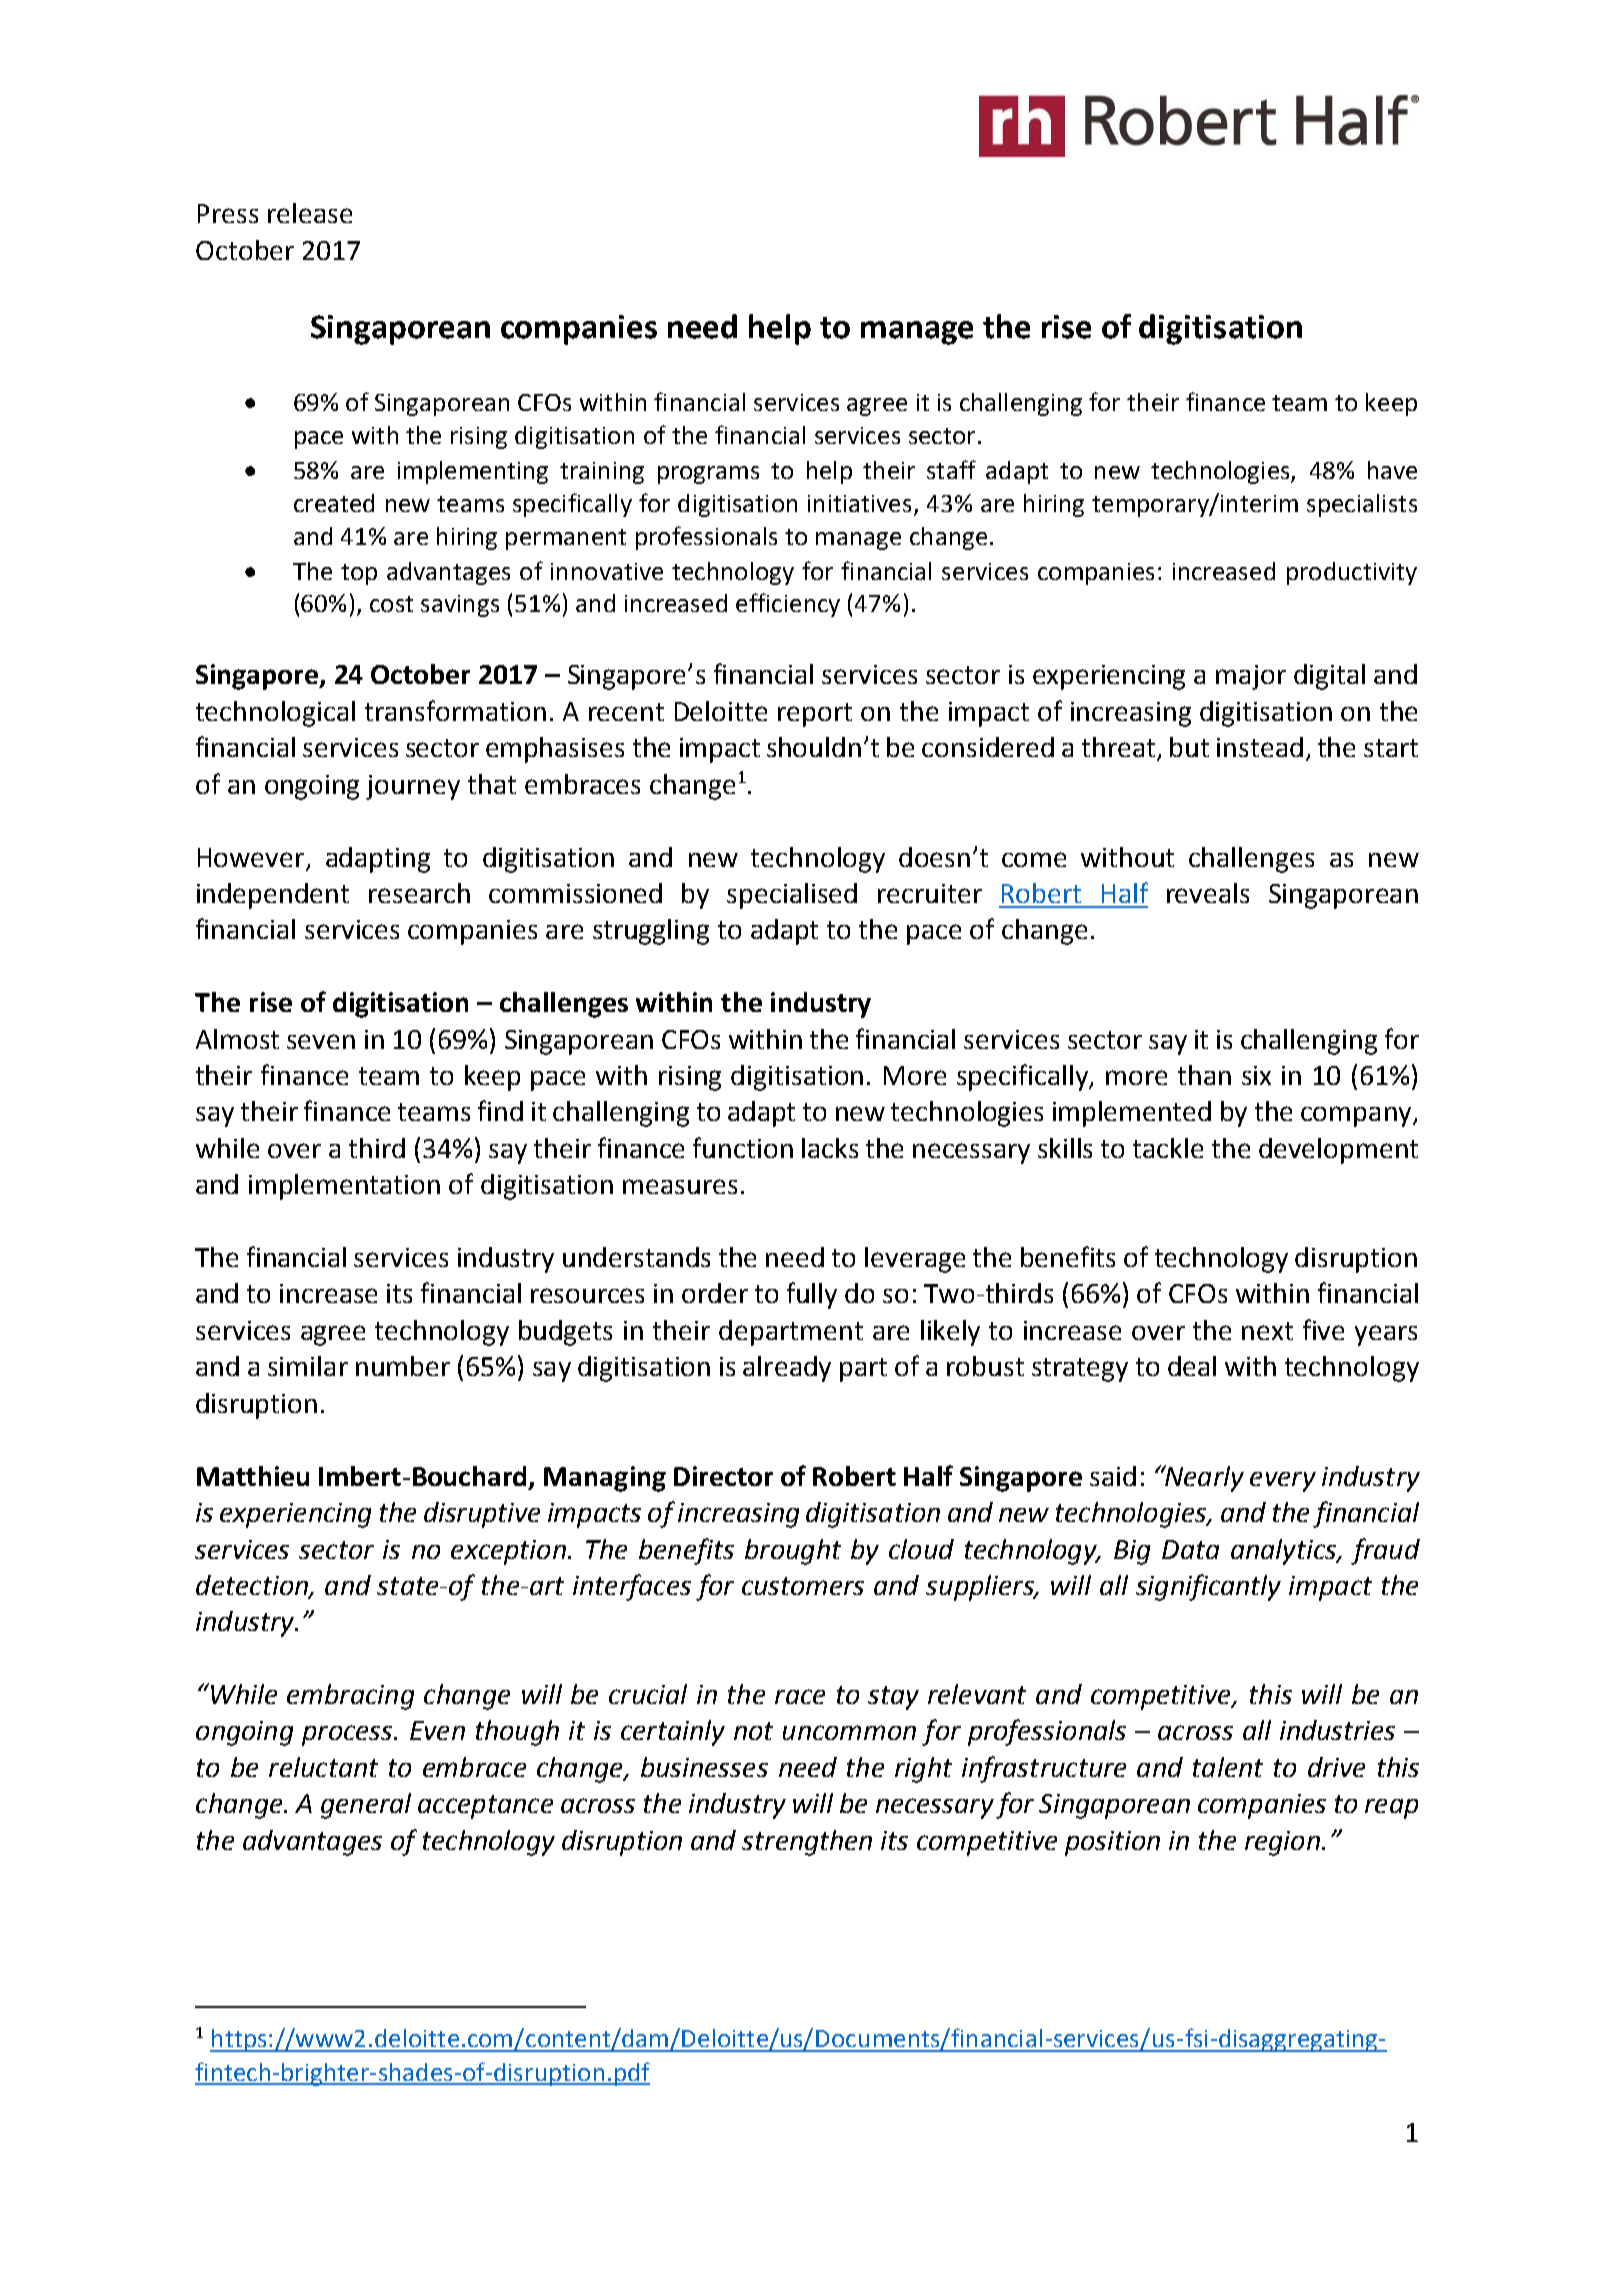 This screenshot has height=2283, width=1614. I want to click on talent, so click(1228, 1767).
